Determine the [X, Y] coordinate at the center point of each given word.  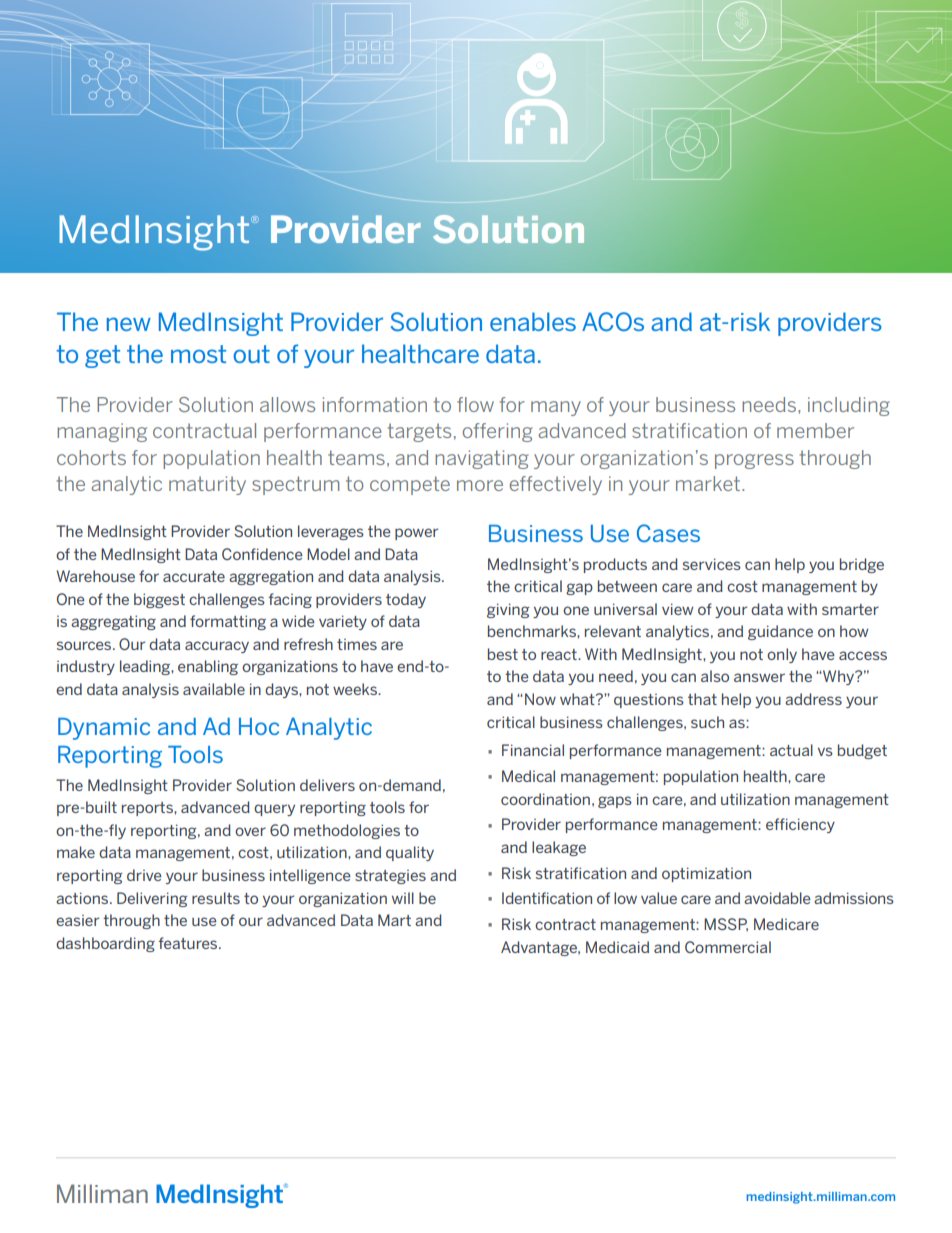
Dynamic [104, 729]
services [712, 564]
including [849, 406]
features [189, 943]
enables [533, 321]
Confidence [262, 554]
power [416, 534]
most [198, 354]
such [707, 722]
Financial [533, 750]
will [403, 898]
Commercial [728, 947]
